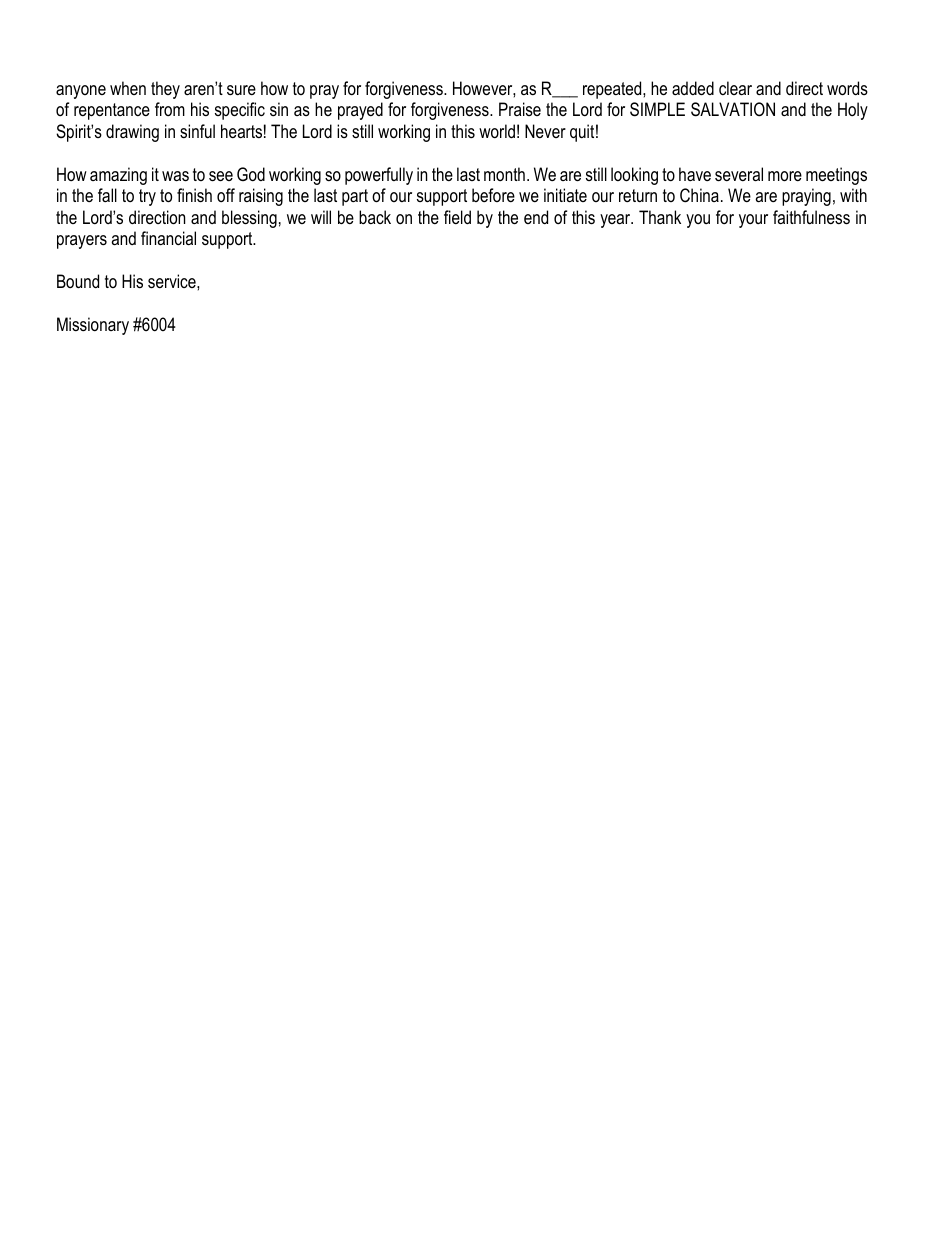 Image resolution: width=952 pixels, height=1233 pixels. Describe the element at coordinates (147, 197) in the screenshot. I see `try` at that location.
